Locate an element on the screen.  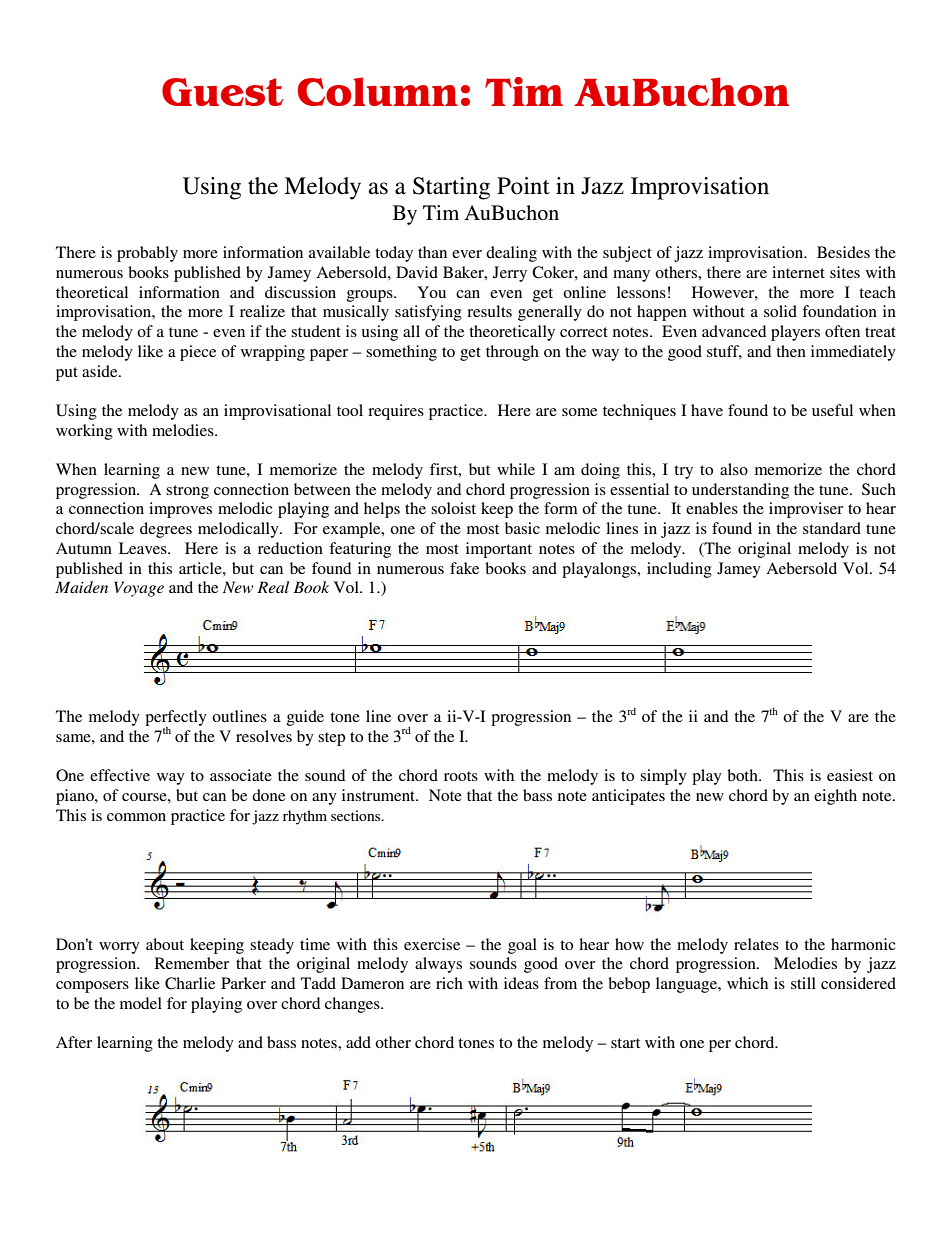
Besides is located at coordinates (843, 252).
